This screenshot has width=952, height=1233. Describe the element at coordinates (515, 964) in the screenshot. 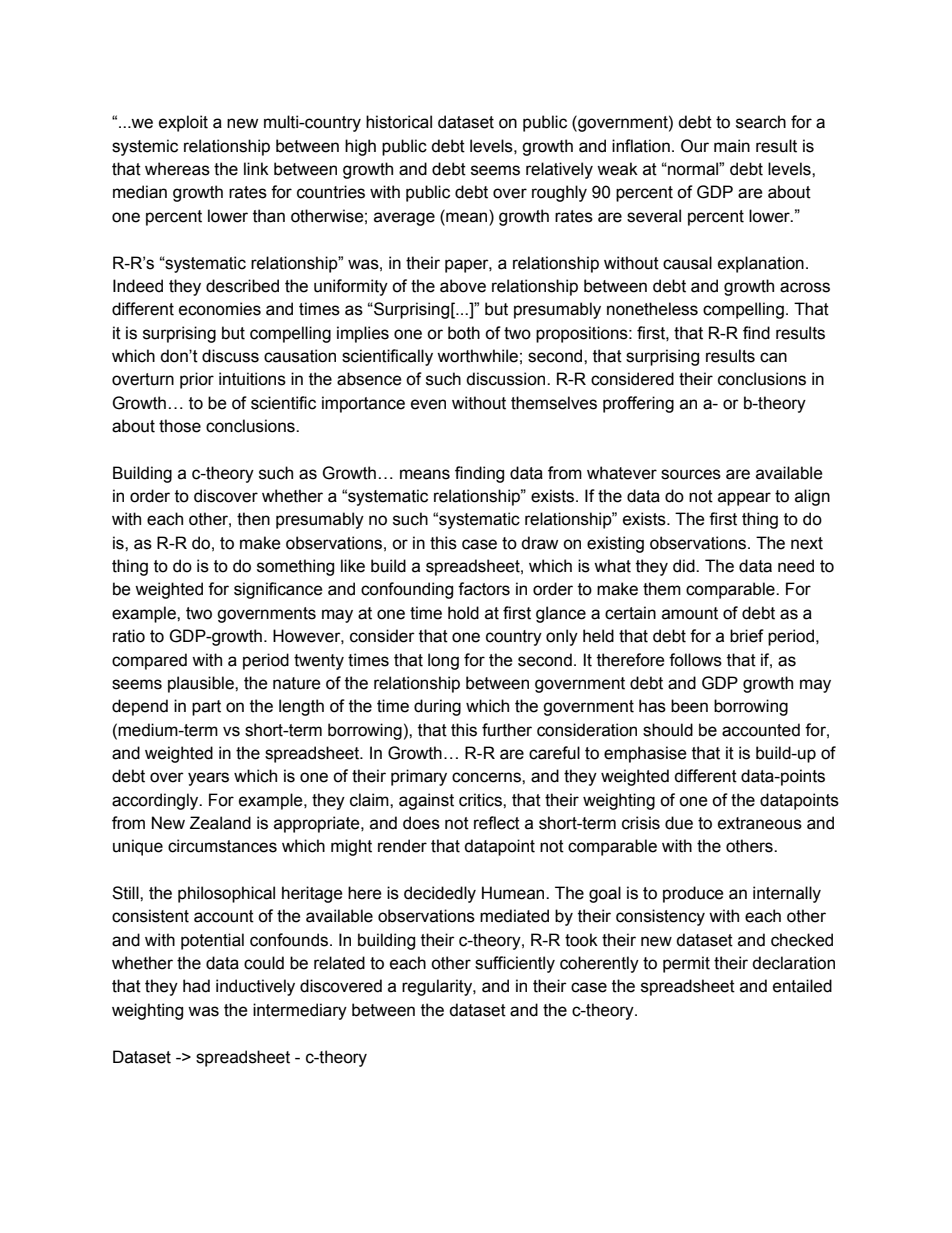

I see `sufficiently` at that location.
